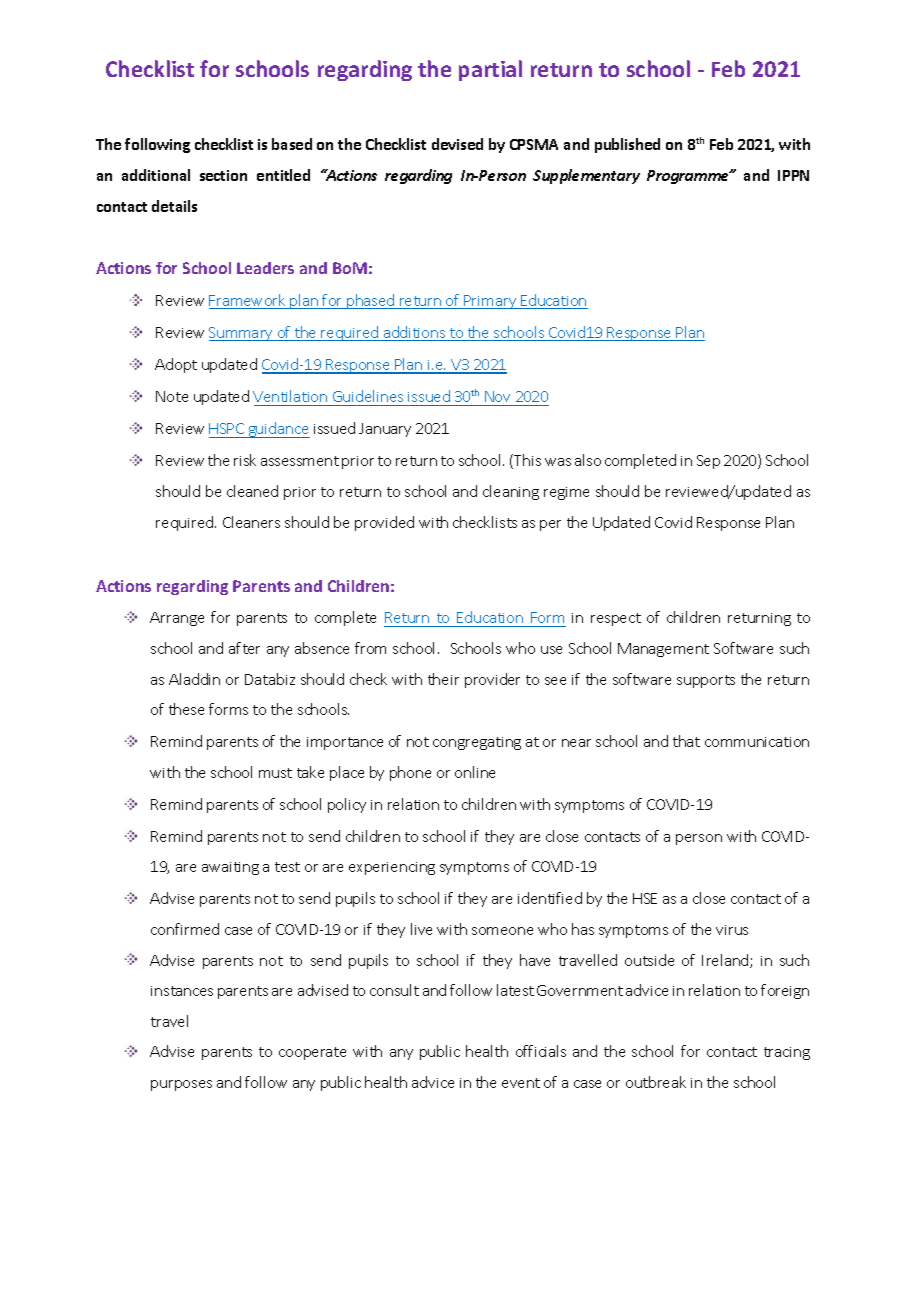 This page has width=903, height=1316. Describe the element at coordinates (251, 522) in the page. I see `Cleaners` at that location.
